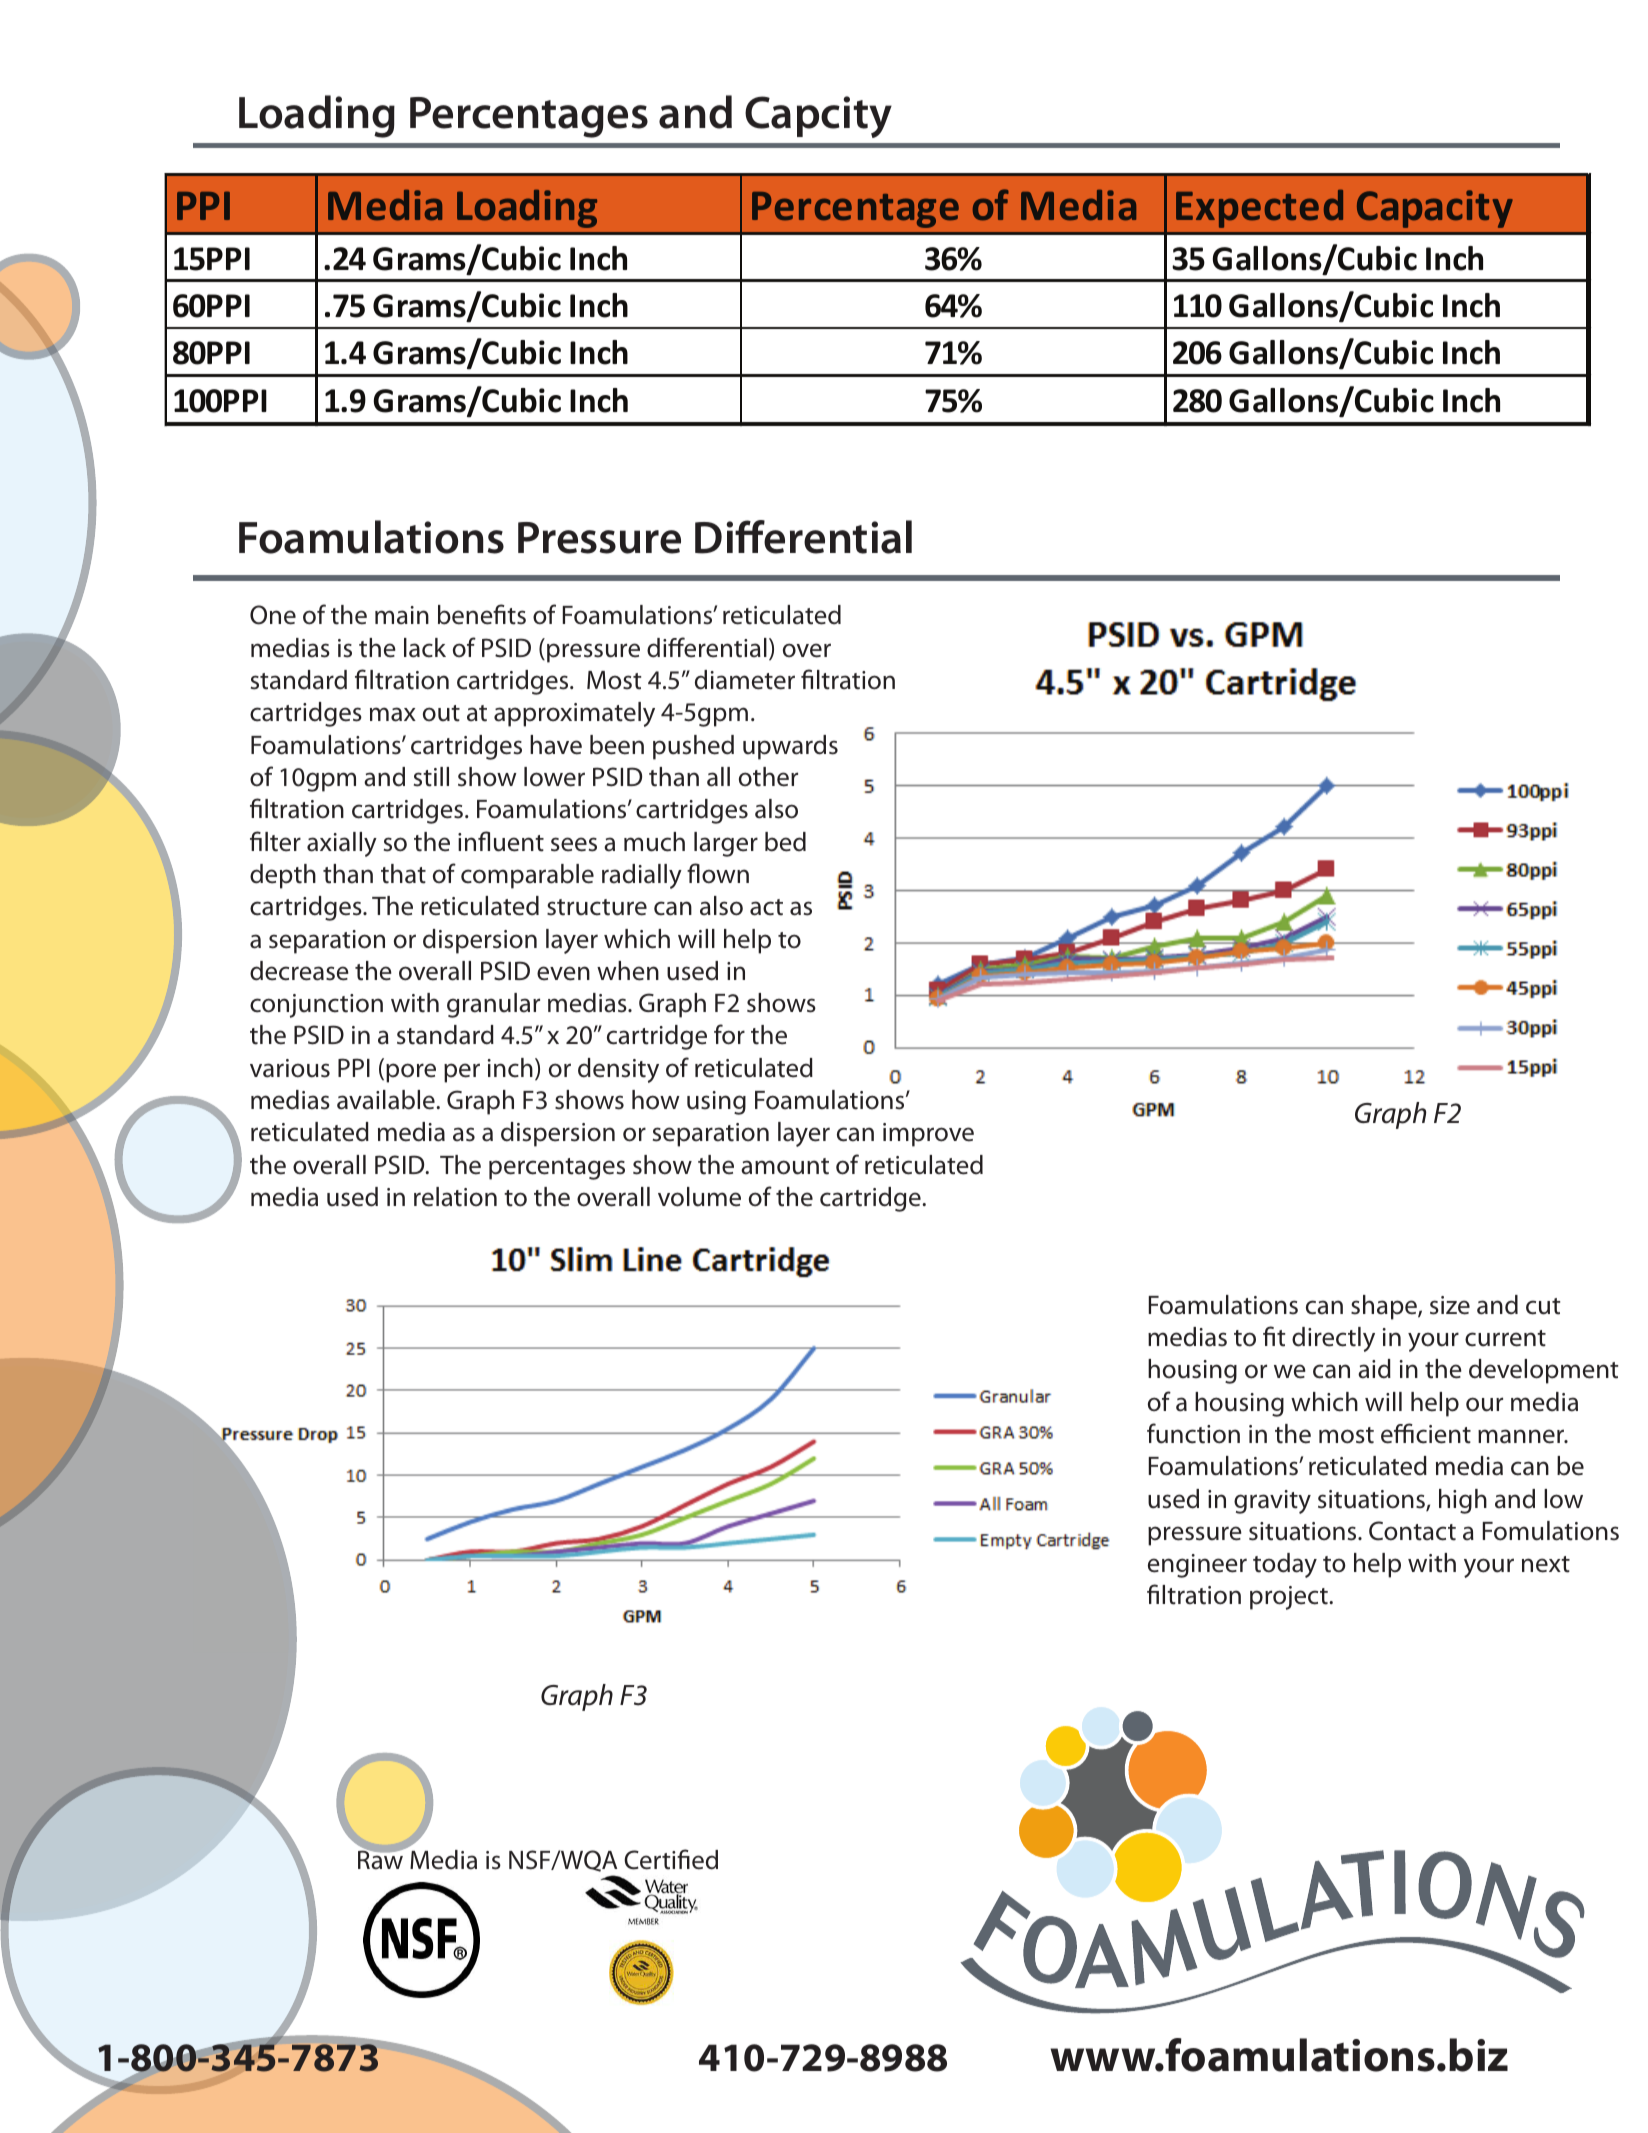  I want to click on engineer, so click(1197, 1566).
